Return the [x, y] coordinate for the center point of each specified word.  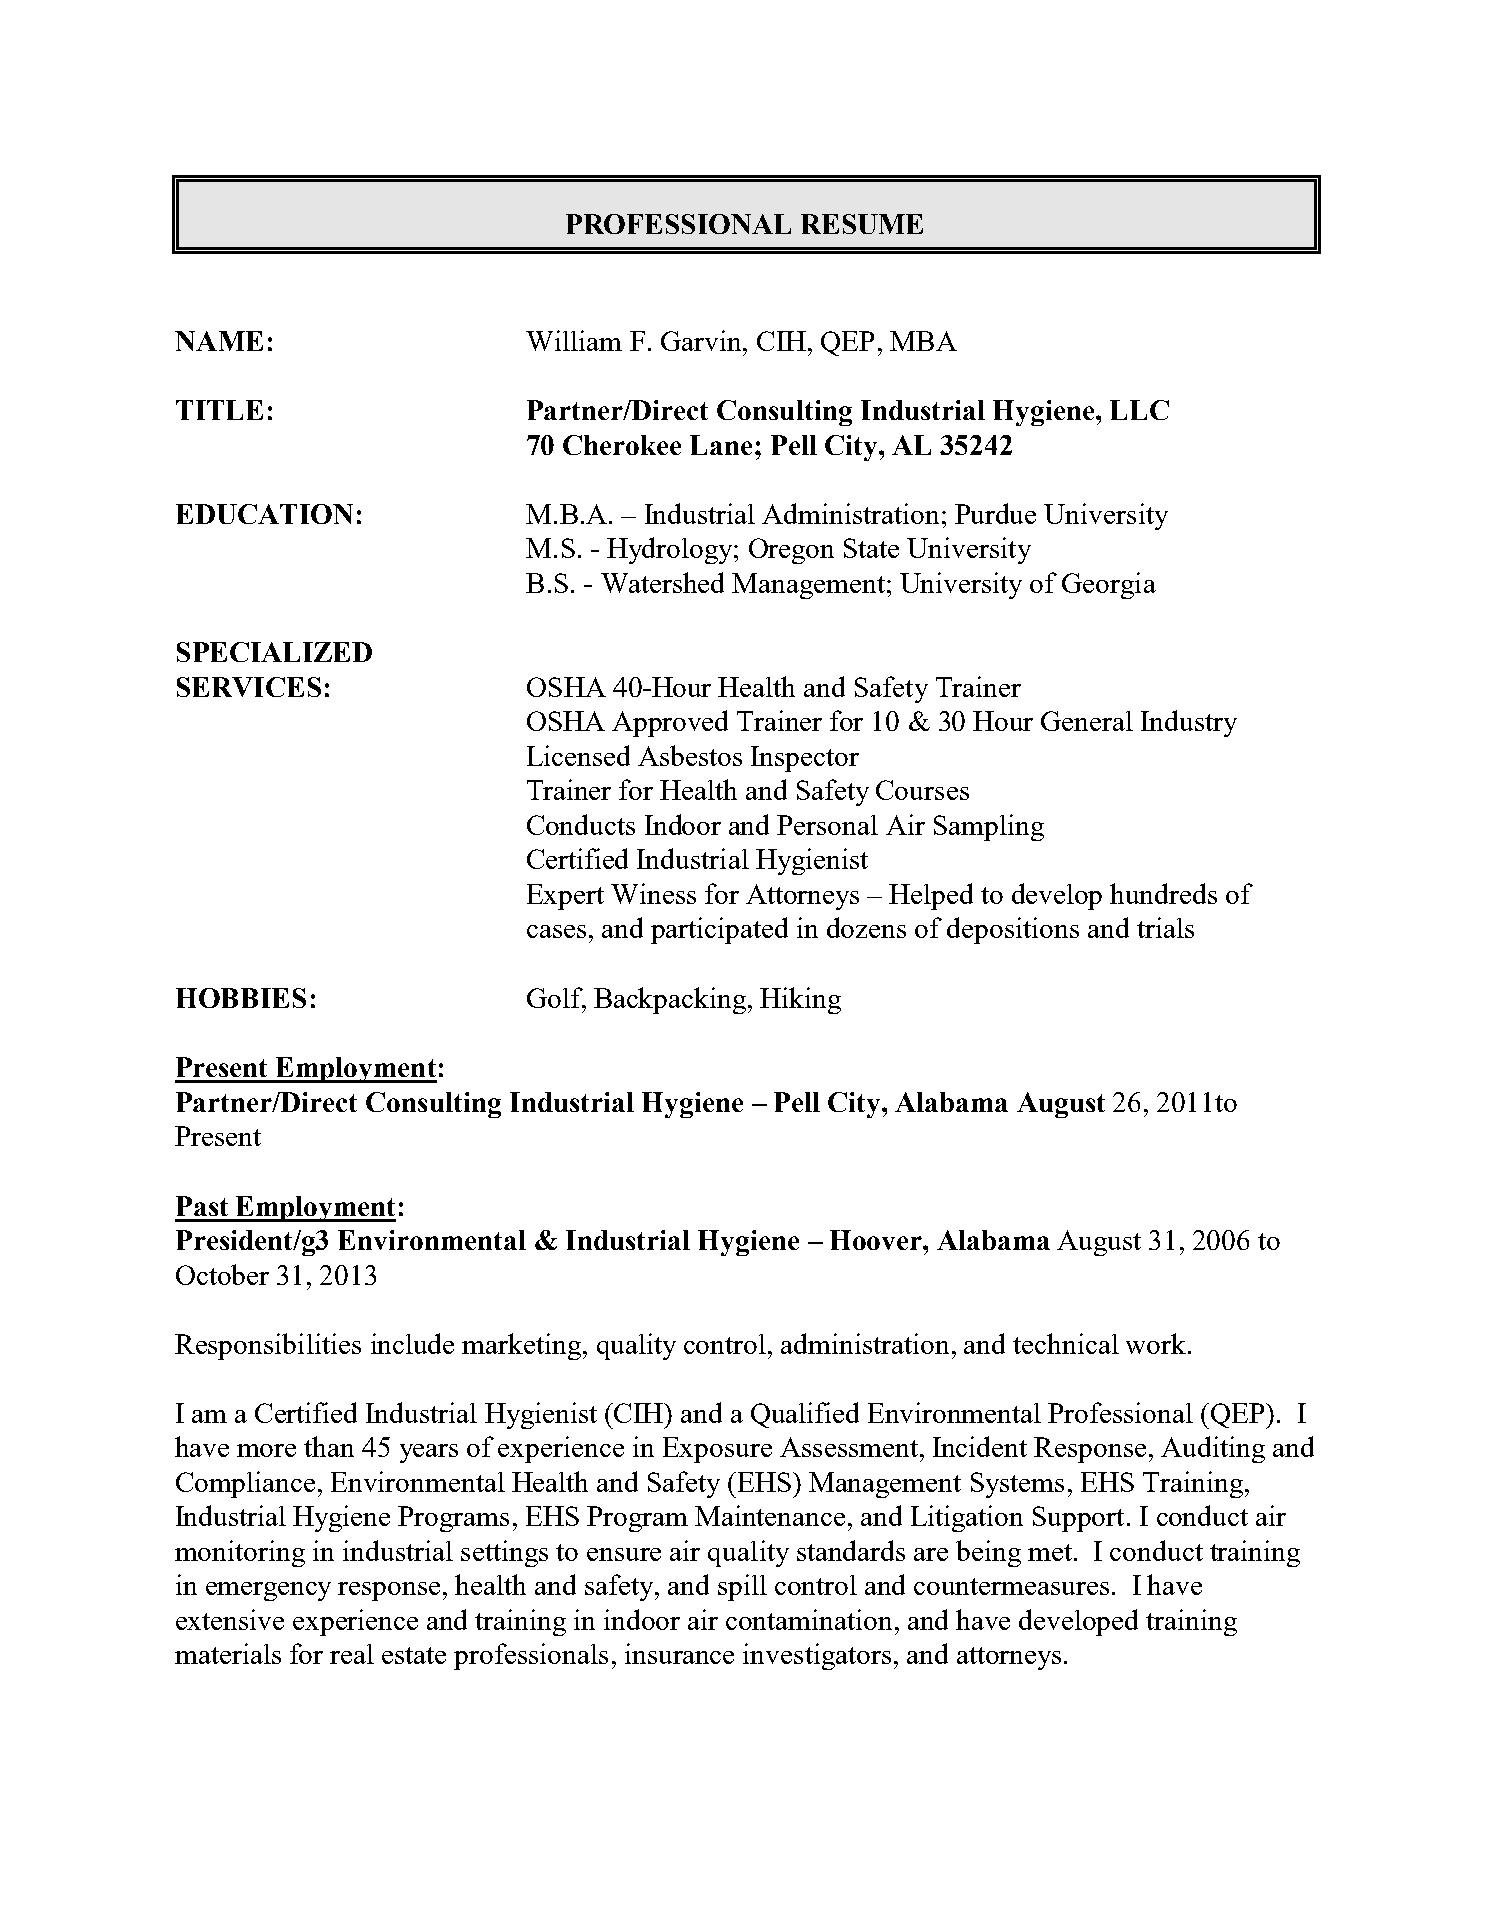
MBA [923, 341]
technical [1066, 1343]
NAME [219, 341]
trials [1165, 927]
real [352, 1654]
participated [719, 930]
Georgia [1109, 585]
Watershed [662, 582]
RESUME [862, 224]
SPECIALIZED [274, 652]
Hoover [877, 1240]
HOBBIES [241, 998]
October [222, 1274]
